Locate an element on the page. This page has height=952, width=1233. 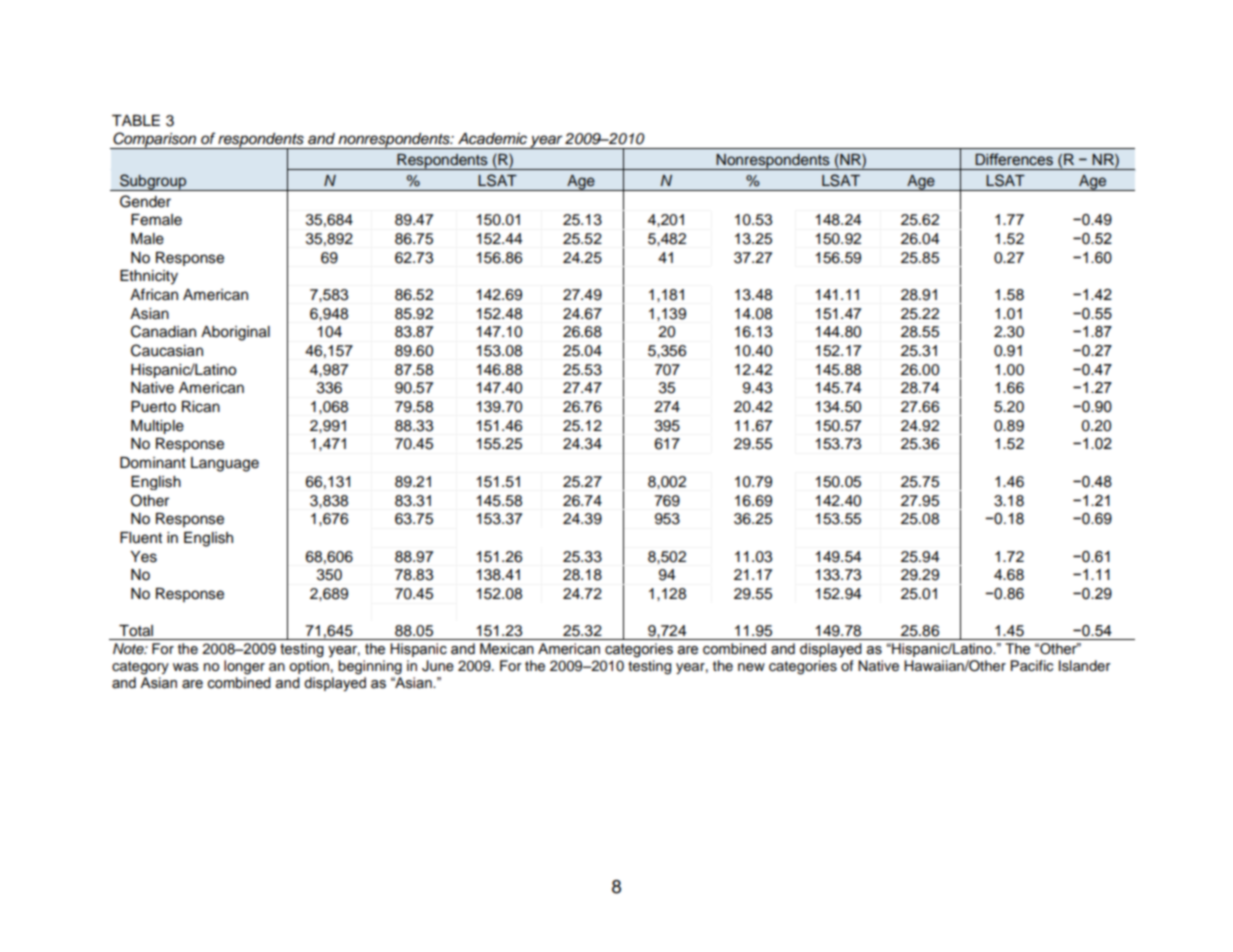
longer is located at coordinates (244, 667).
